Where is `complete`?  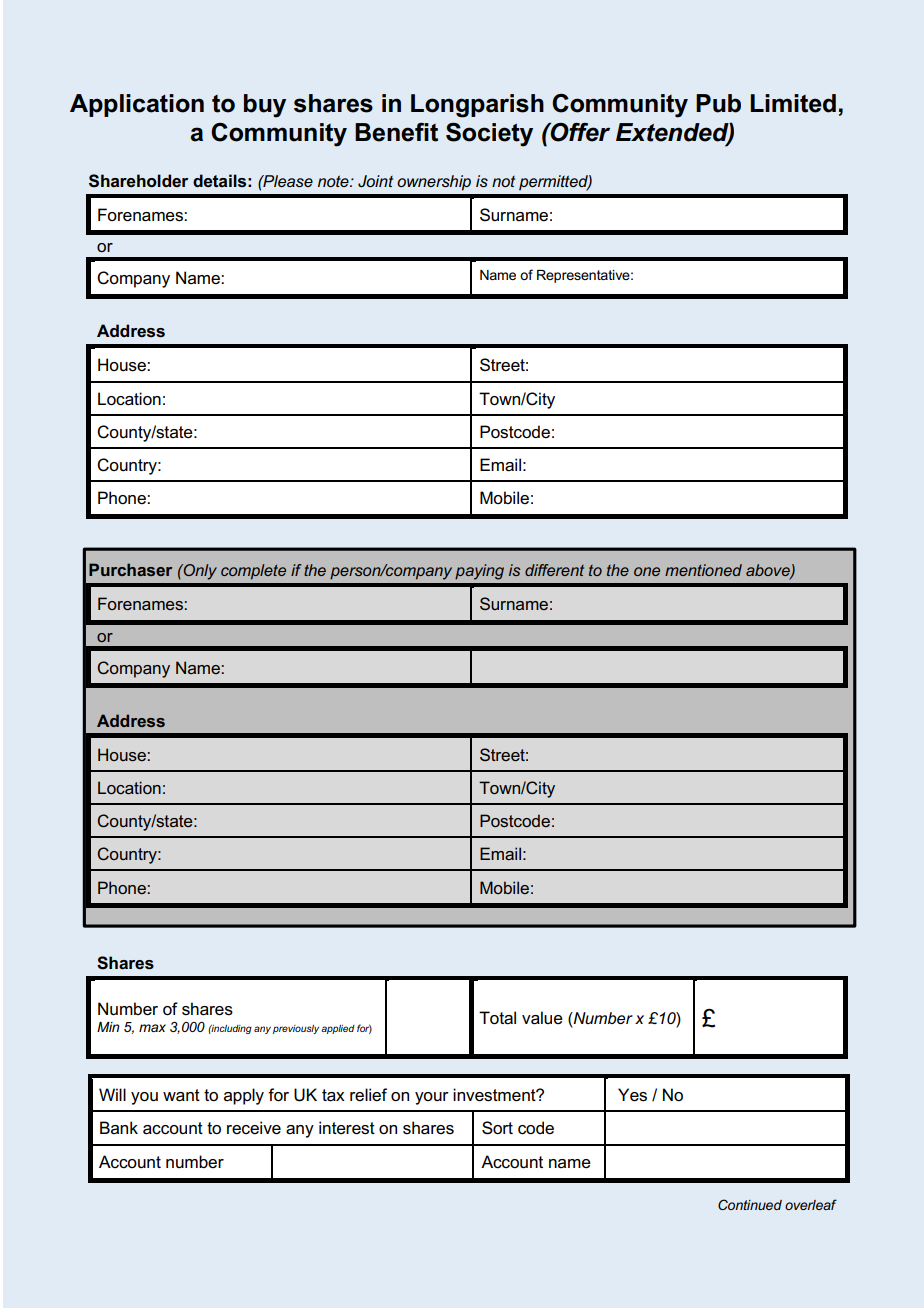 complete is located at coordinates (253, 572).
